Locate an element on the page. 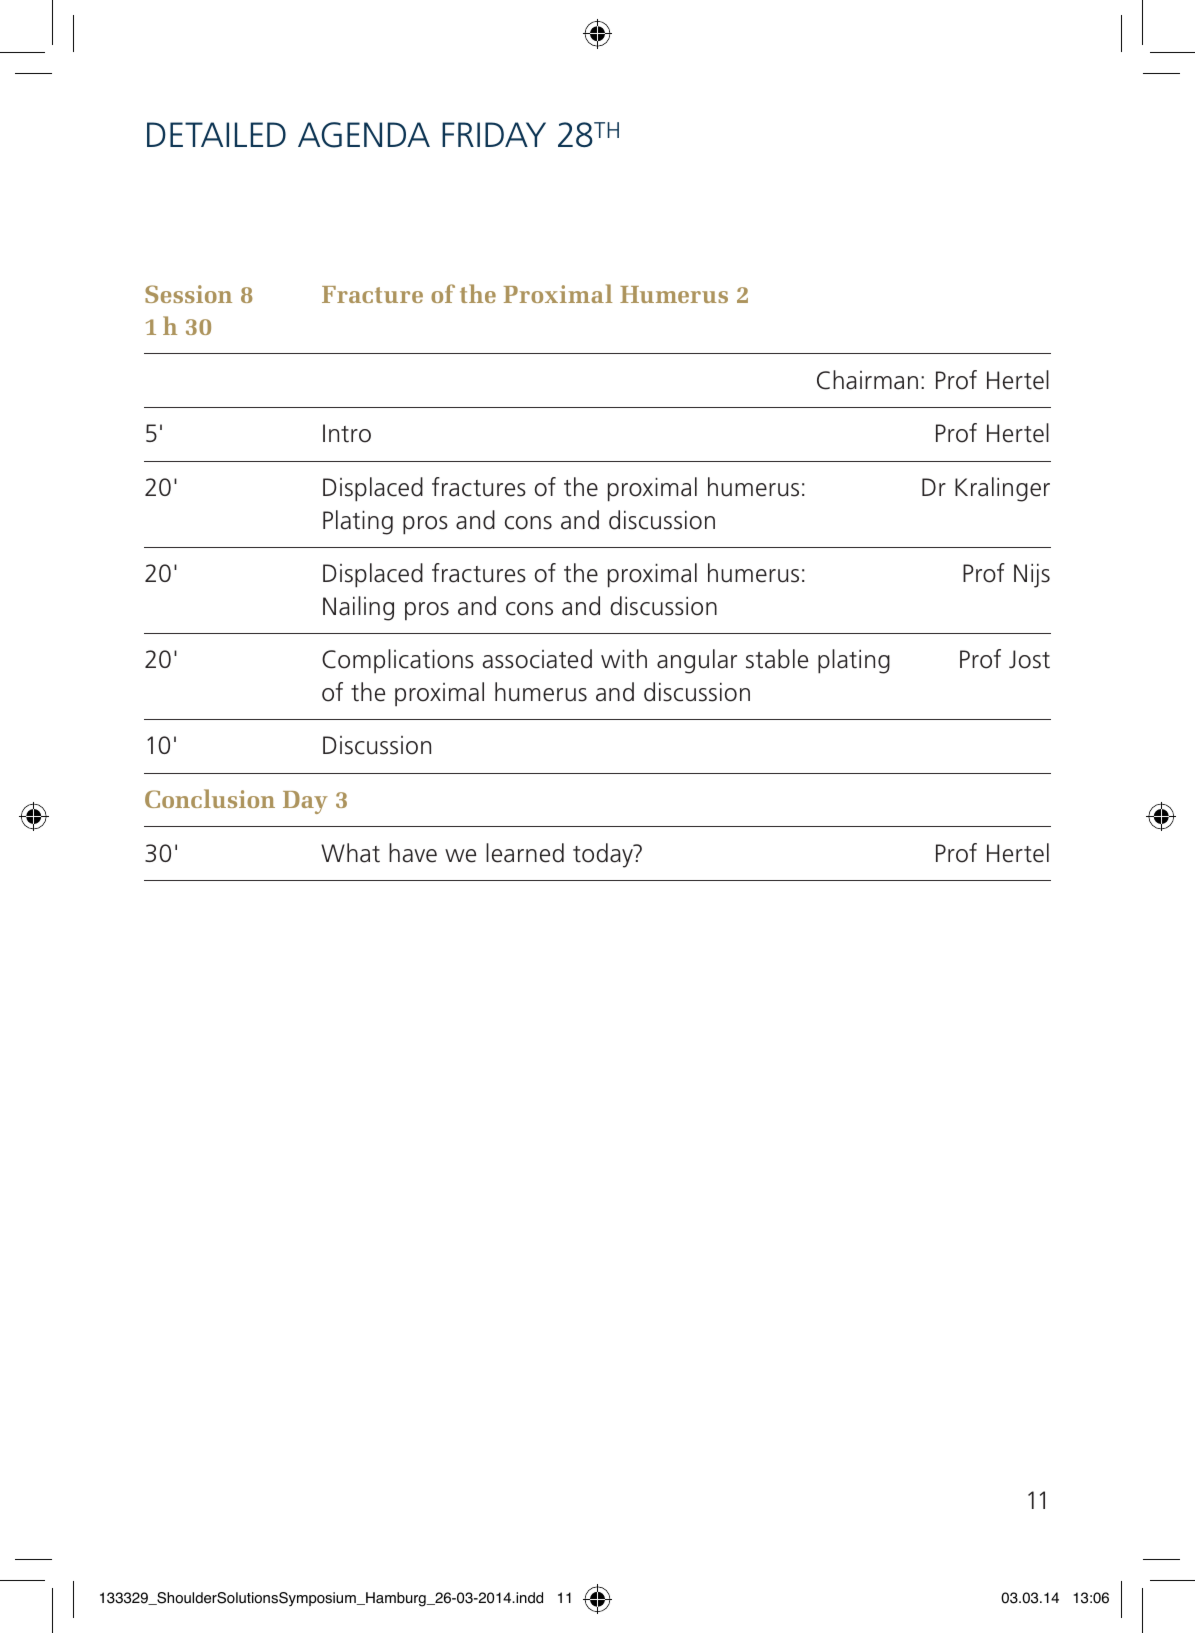  DETAILED is located at coordinates (216, 134).
